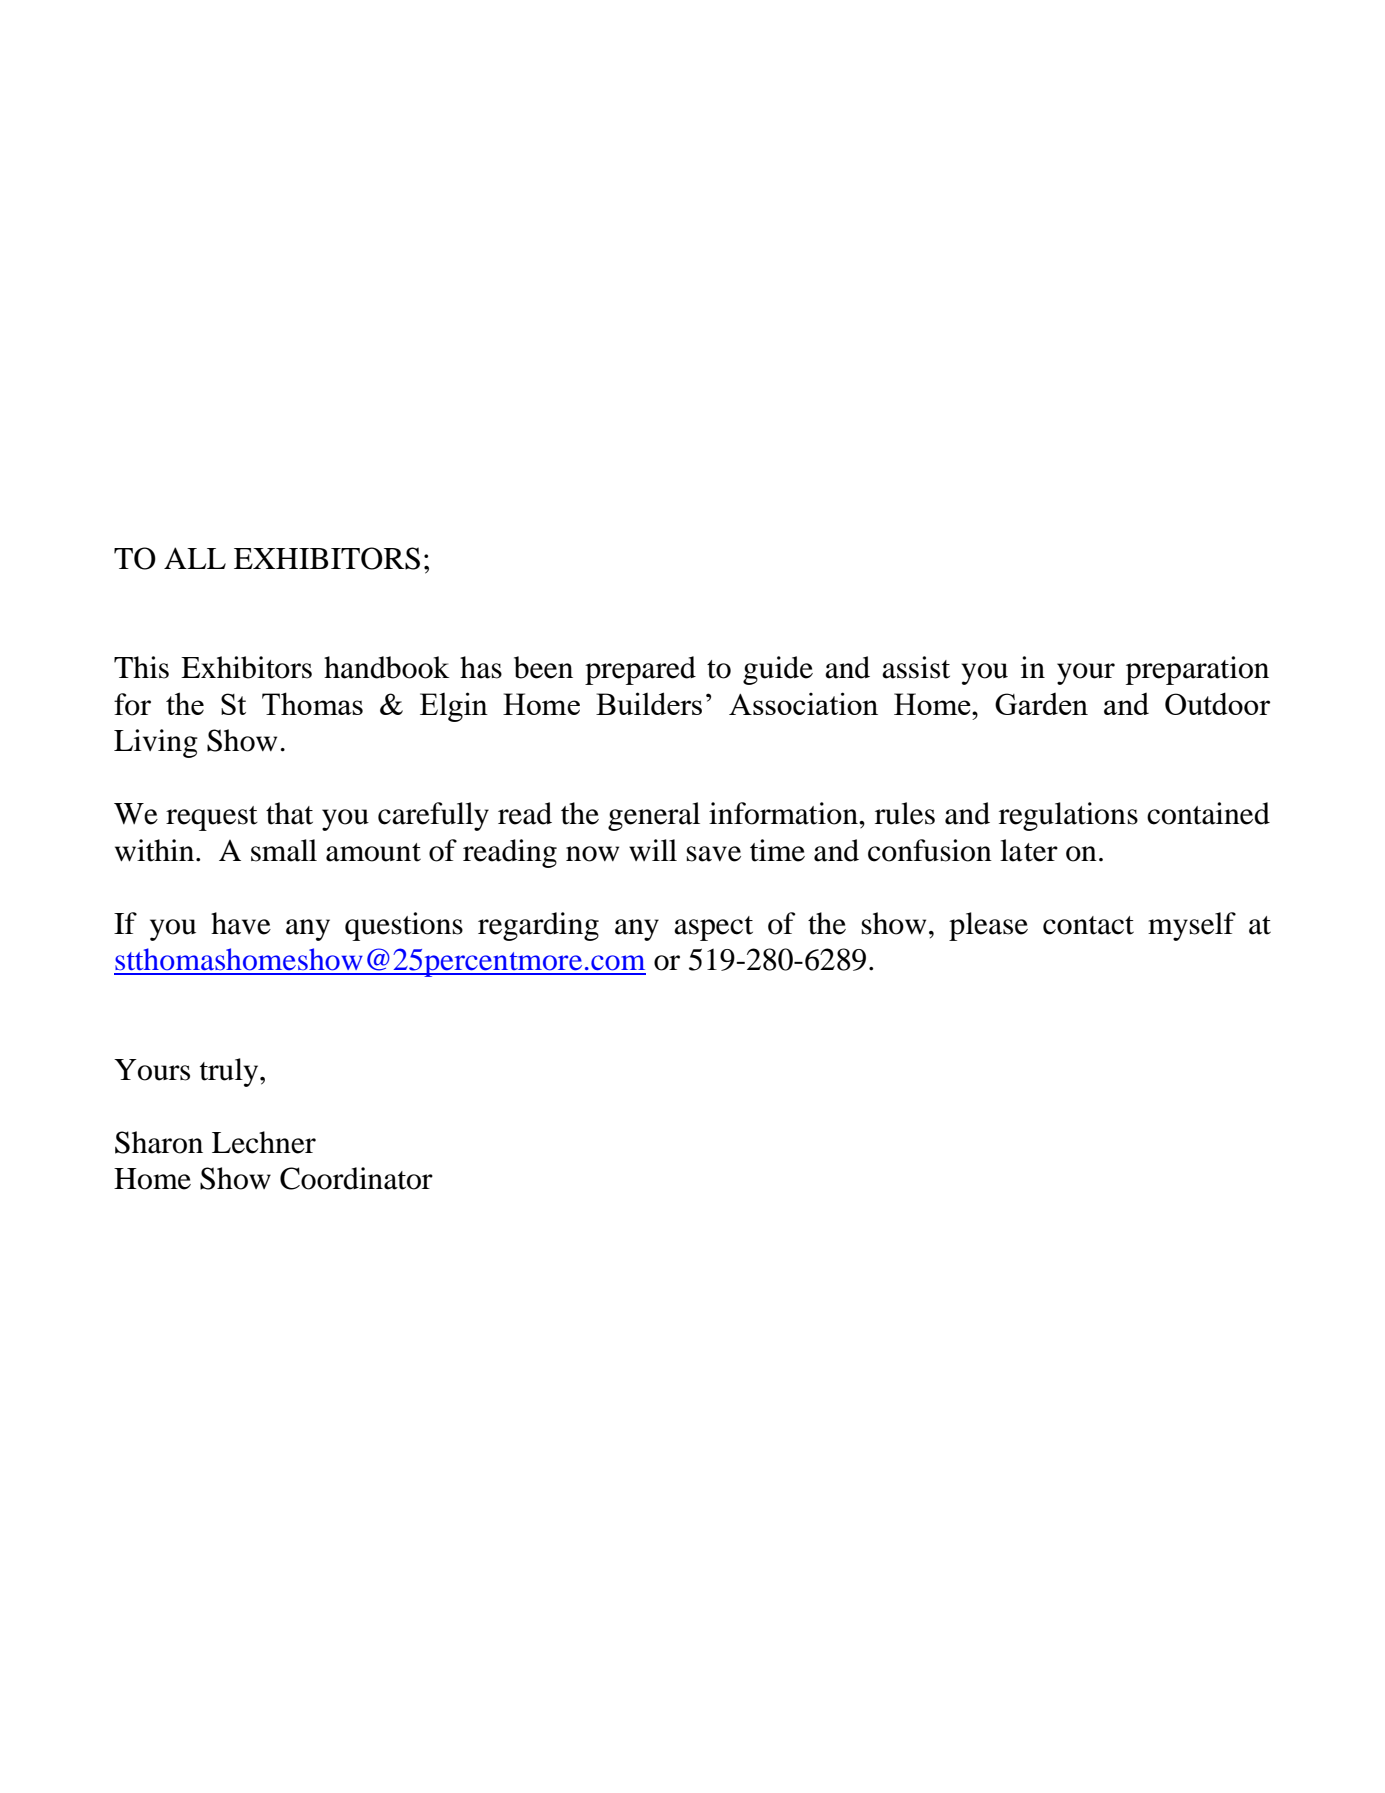 This screenshot has height=1793, width=1385. Describe the element at coordinates (289, 813) in the screenshot. I see `that` at that location.
